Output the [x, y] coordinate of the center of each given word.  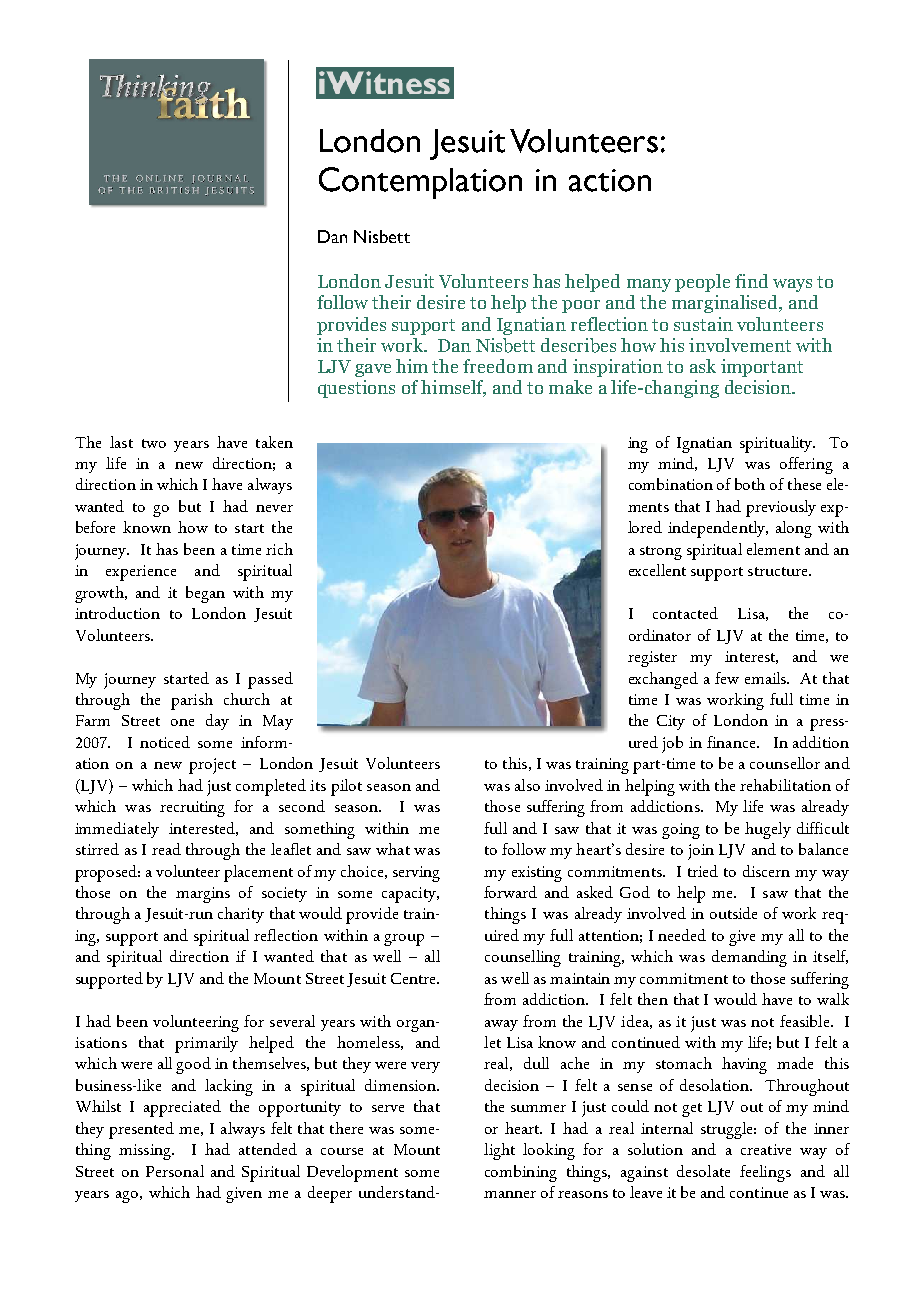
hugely [768, 830]
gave [373, 370]
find [751, 281]
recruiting [192, 809]
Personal [175, 1171]
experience [141, 573]
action [610, 180]
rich [279, 549]
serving [416, 874]
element [773, 549]
